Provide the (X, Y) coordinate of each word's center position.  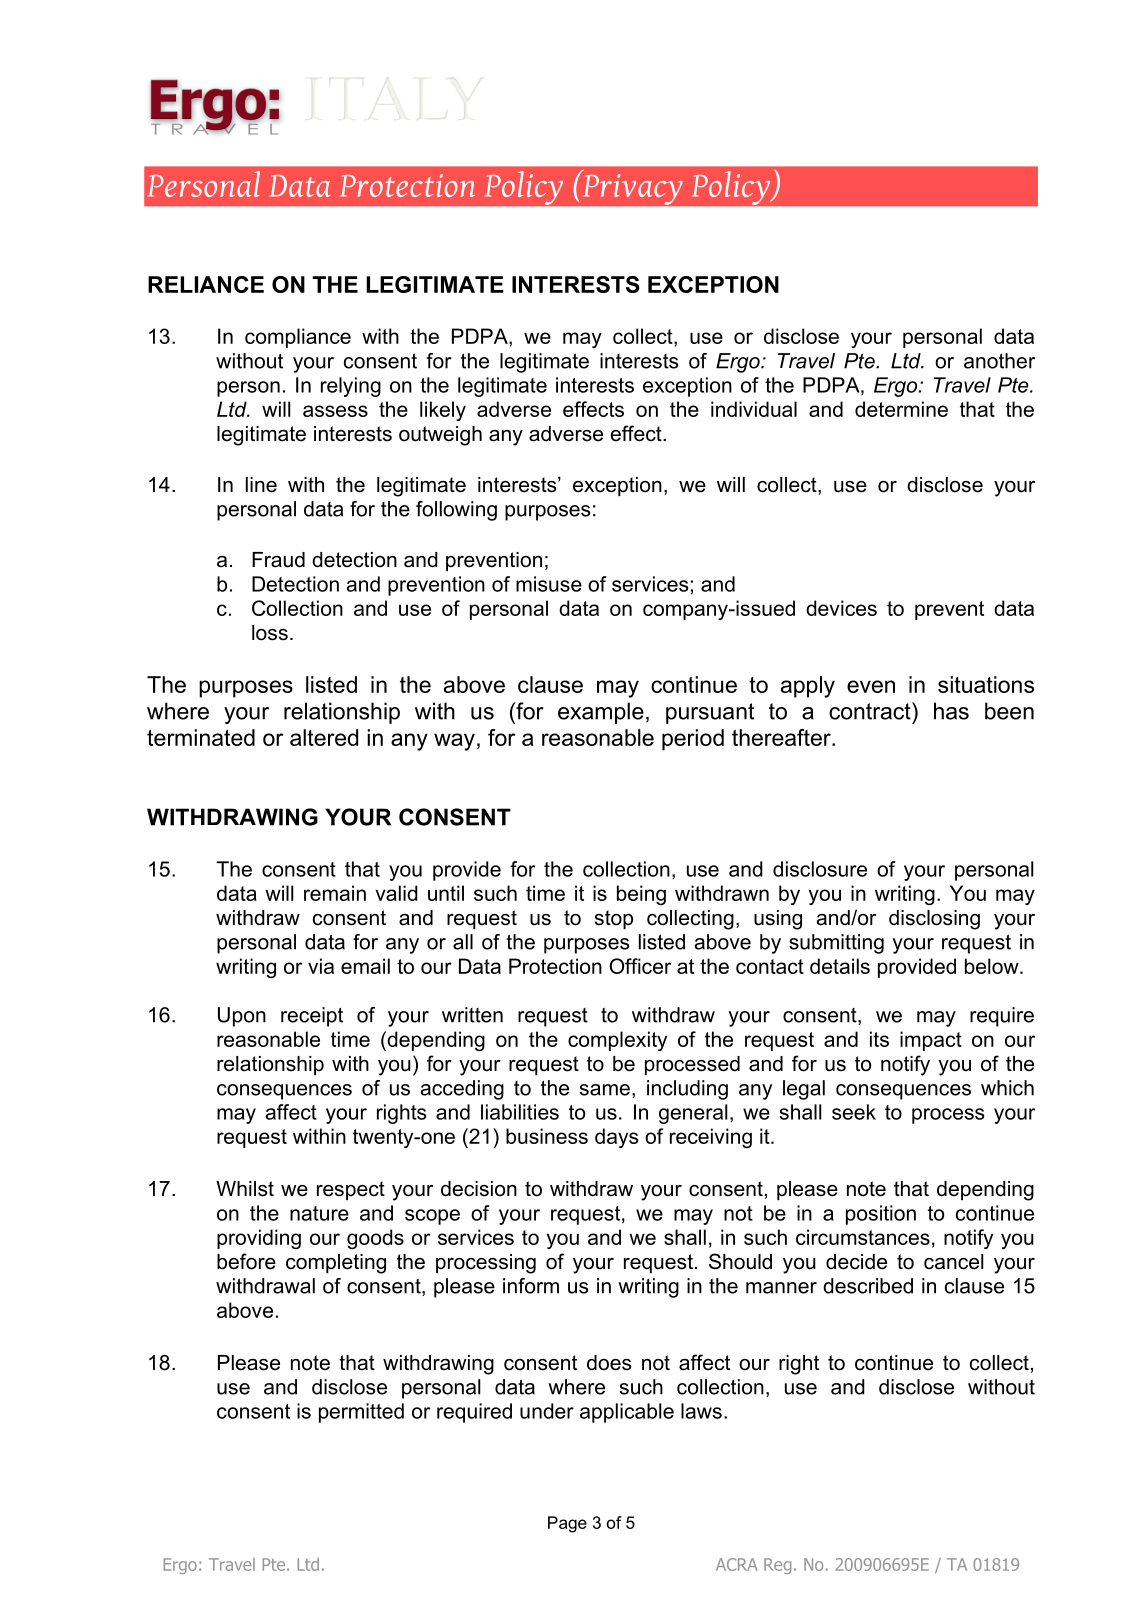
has (951, 711)
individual (754, 409)
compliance (298, 338)
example (601, 713)
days (617, 1138)
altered (324, 737)
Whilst (245, 1189)
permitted (361, 1413)
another (999, 361)
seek (854, 1112)
